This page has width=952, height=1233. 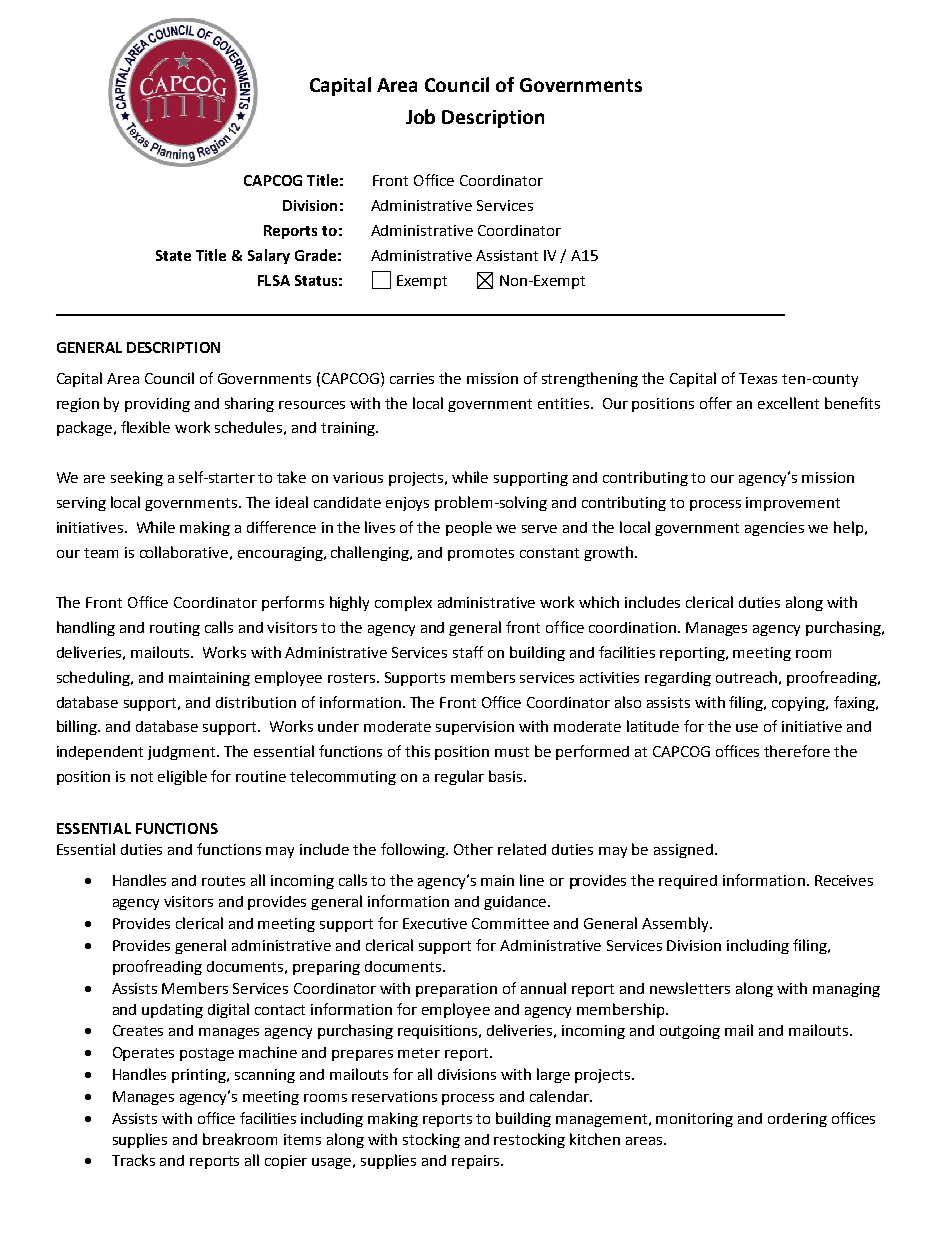 I want to click on routing, so click(x=175, y=629).
